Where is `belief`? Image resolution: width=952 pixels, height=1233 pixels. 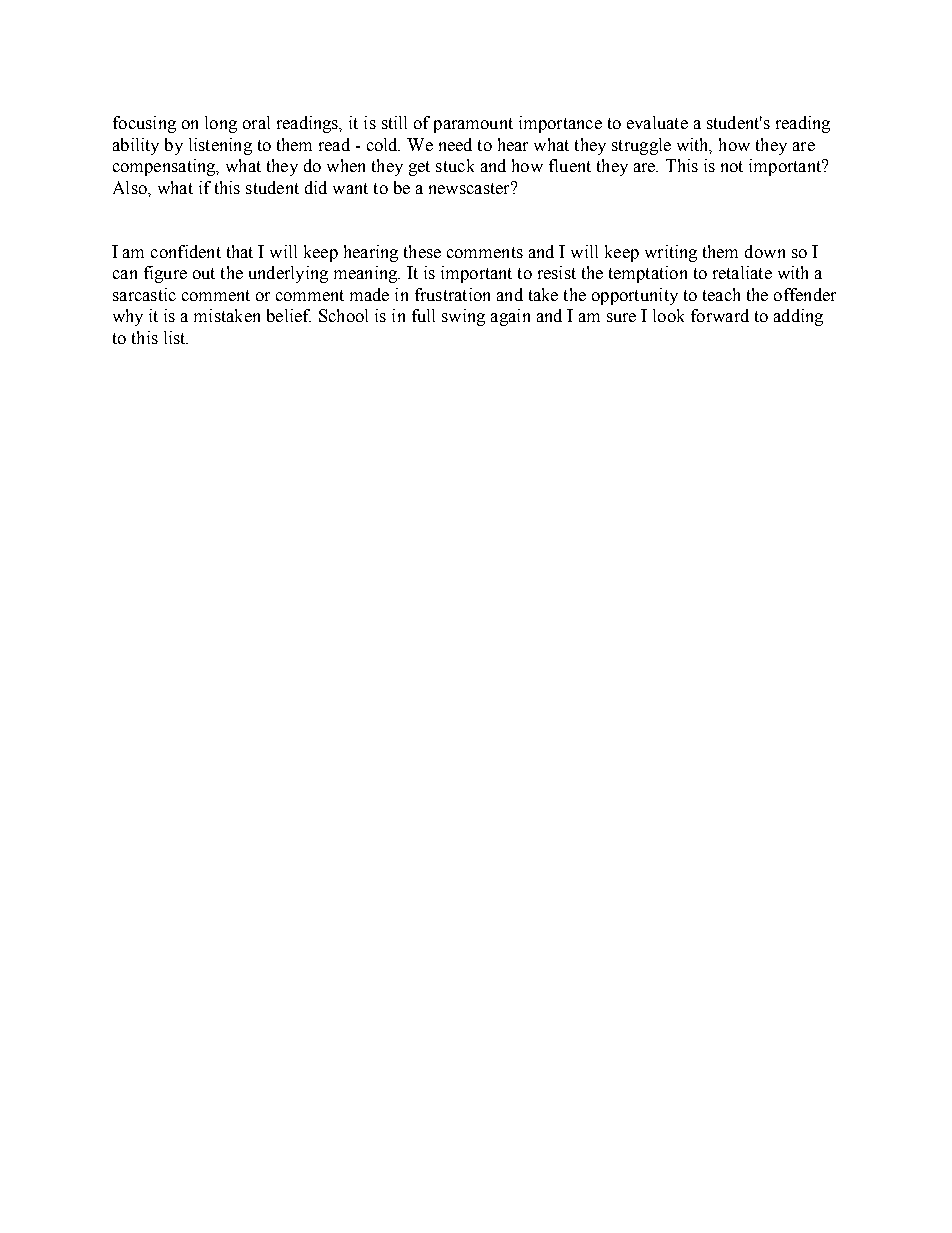 belief is located at coordinates (289, 315).
